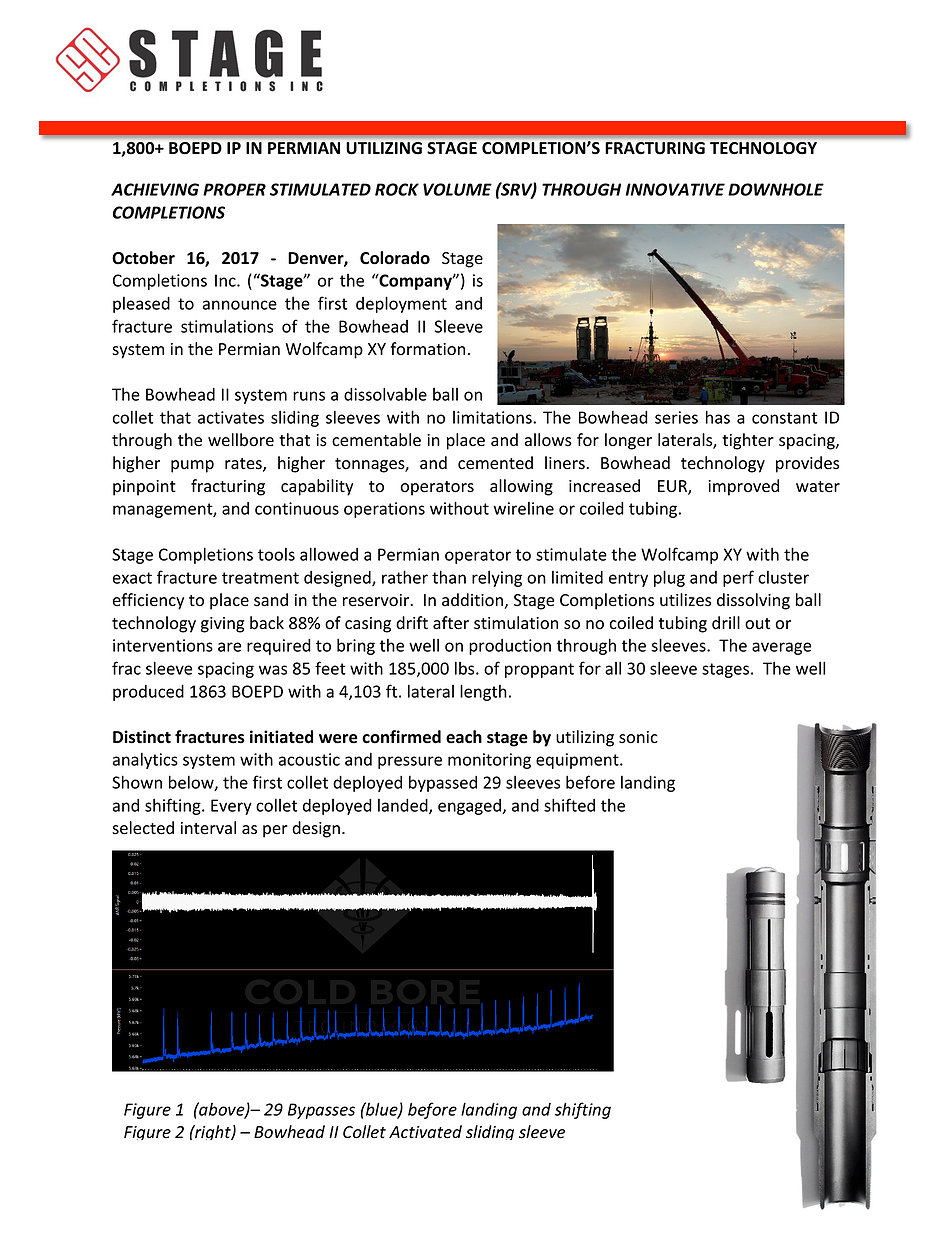 The image size is (952, 1233). Describe the element at coordinates (675, 189) in the screenshot. I see `INNOVATIVE` at that location.
